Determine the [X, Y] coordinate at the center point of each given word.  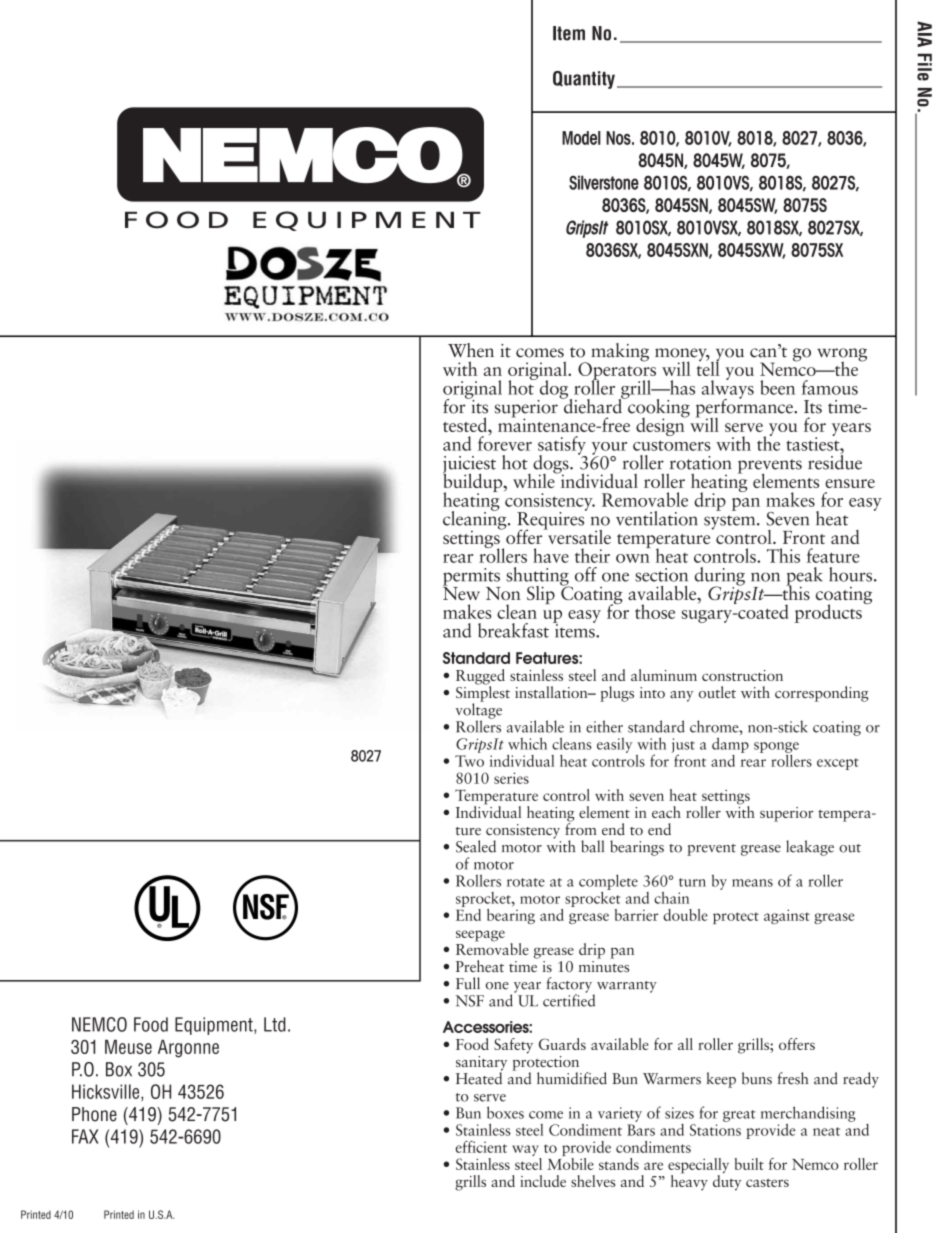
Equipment [215, 1026]
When [471, 350]
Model [581, 138]
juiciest [469, 466]
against [787, 916]
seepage [480, 936]
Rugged [480, 678]
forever [505, 442]
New [461, 592]
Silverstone [604, 182]
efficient [481, 1147]
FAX [85, 1136]
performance [745, 408]
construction [742, 675]
